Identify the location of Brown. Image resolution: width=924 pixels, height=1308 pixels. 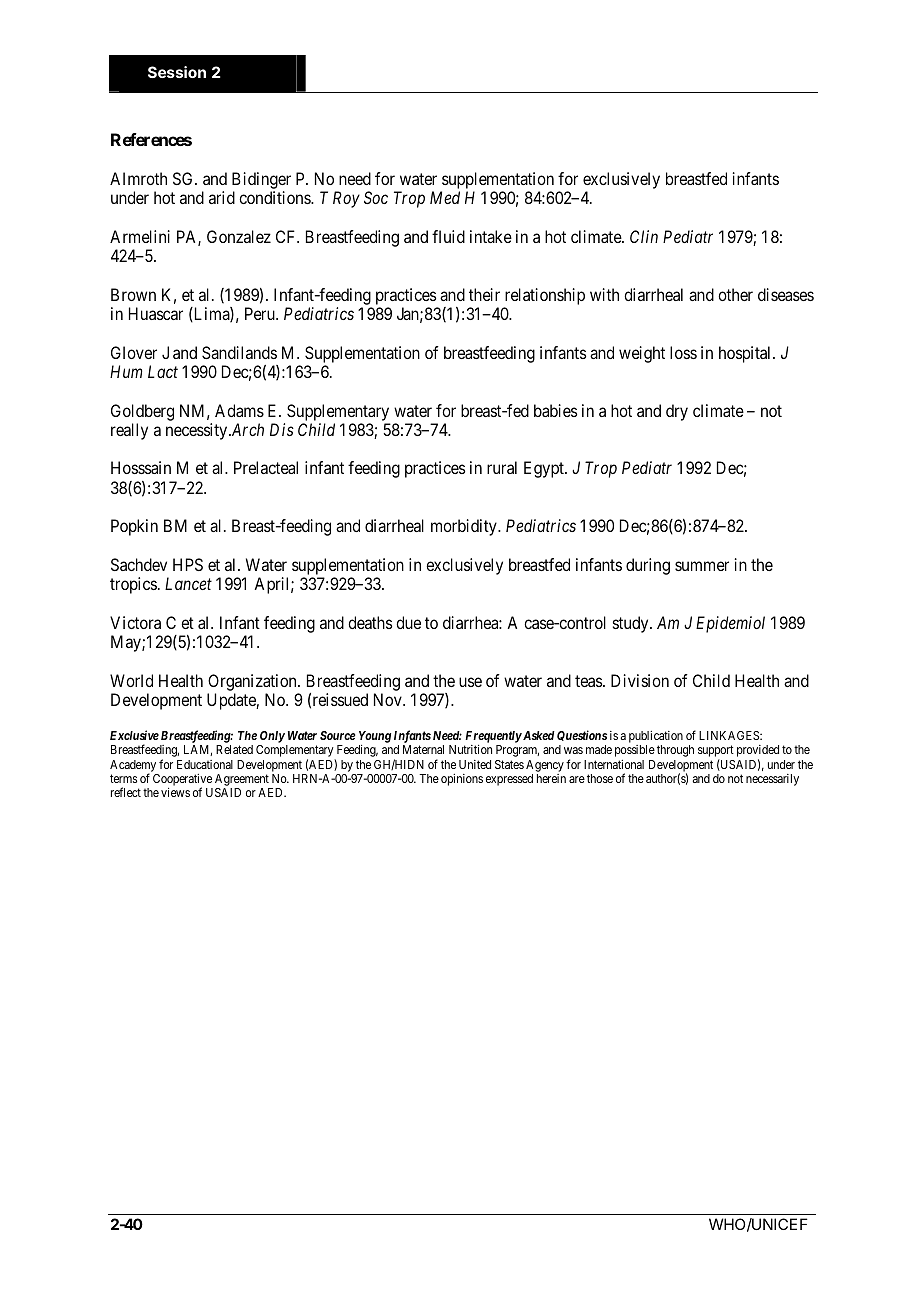
(133, 294).
